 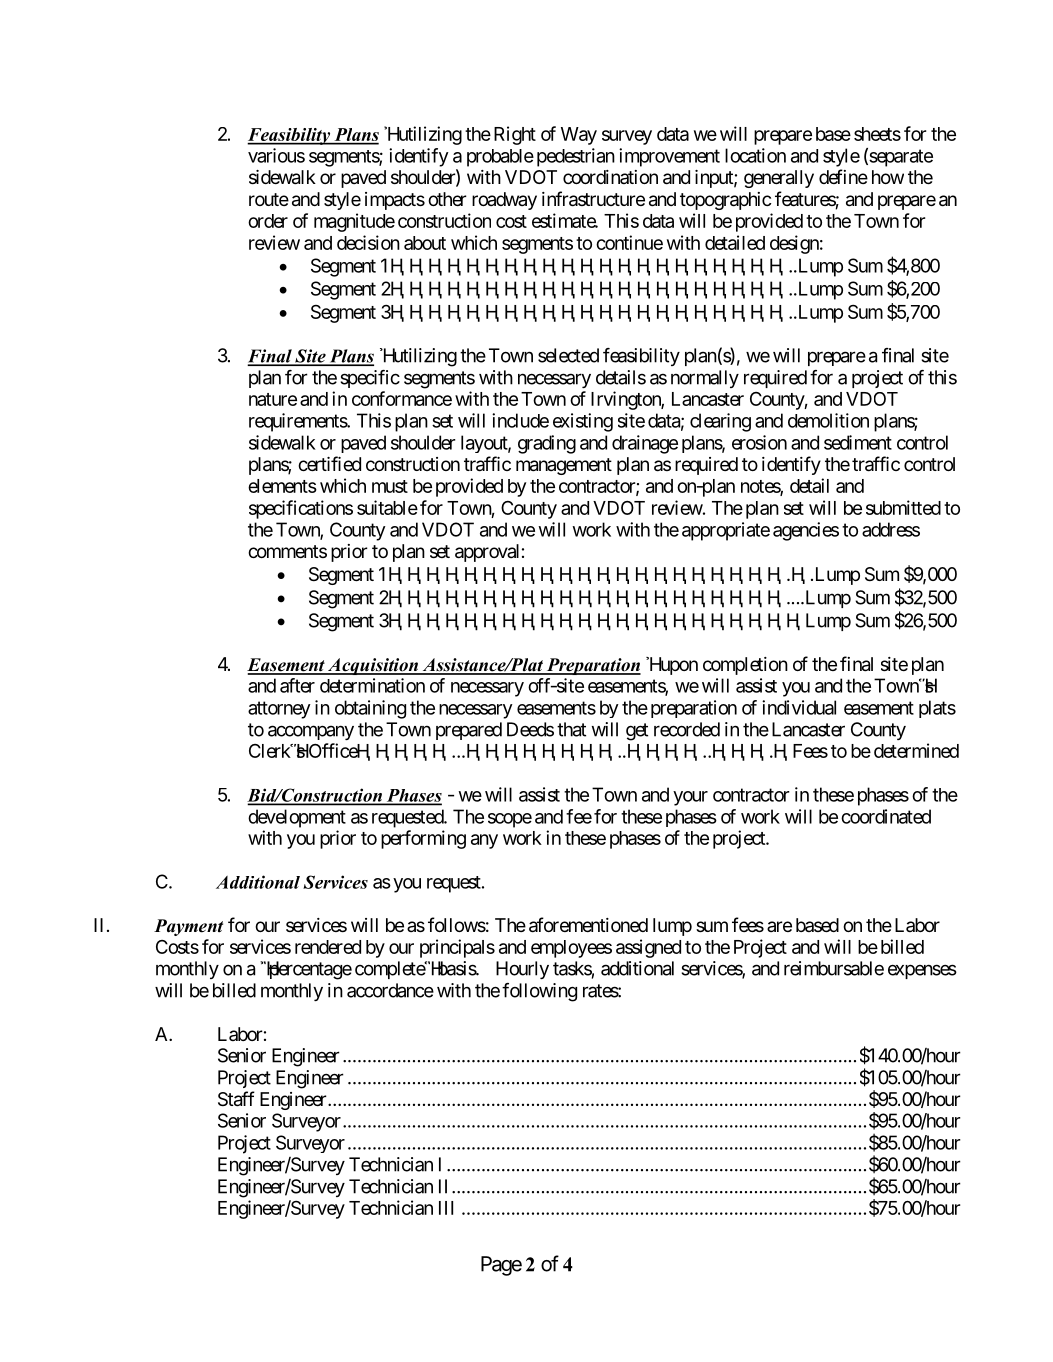 I want to click on pedestrian, so click(x=576, y=157).
